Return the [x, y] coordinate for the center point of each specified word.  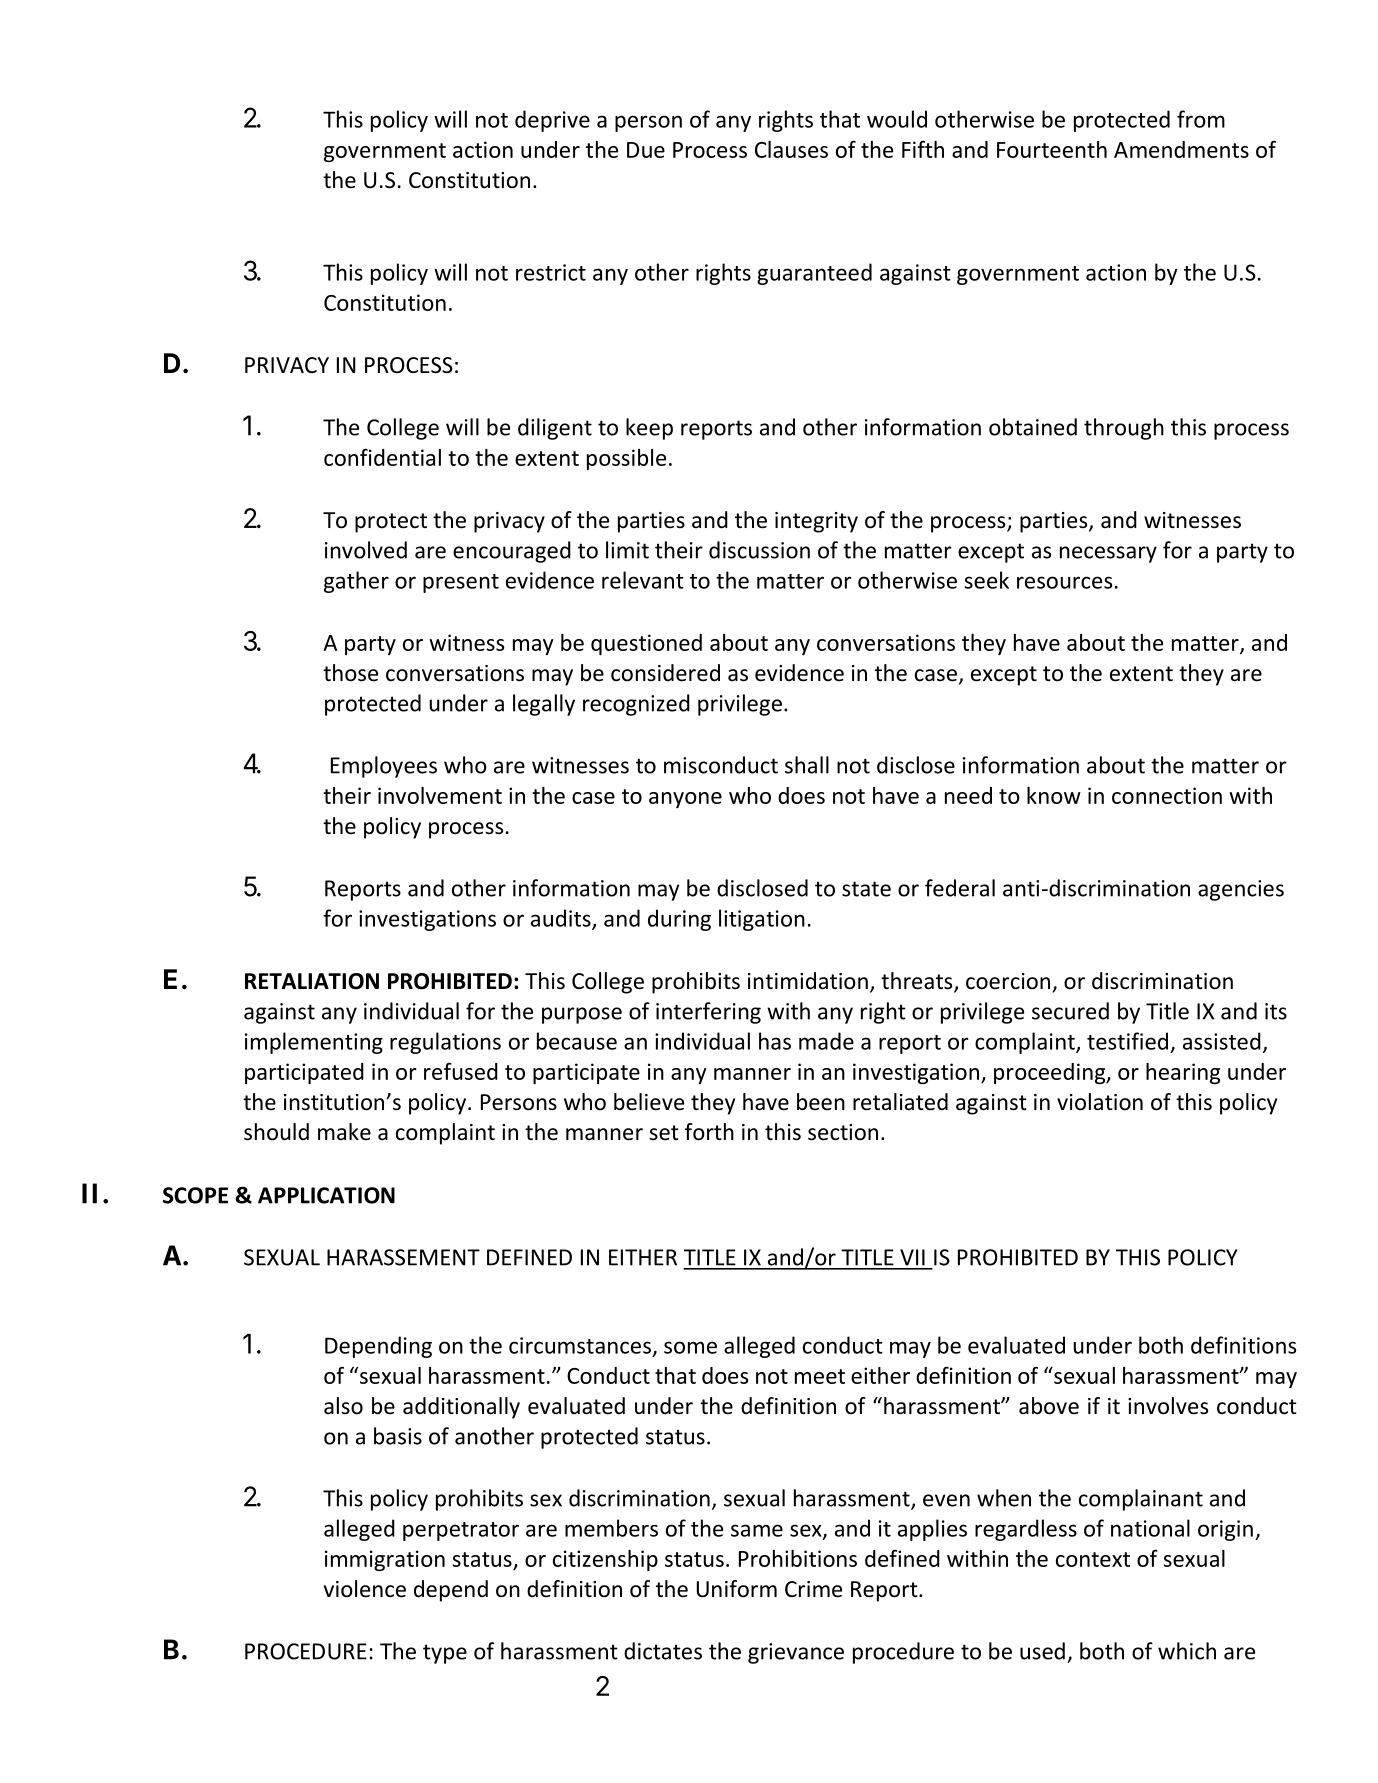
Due [646, 150]
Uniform [737, 1589]
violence [365, 1589]
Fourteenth [1052, 149]
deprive [552, 121]
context [1093, 1559]
